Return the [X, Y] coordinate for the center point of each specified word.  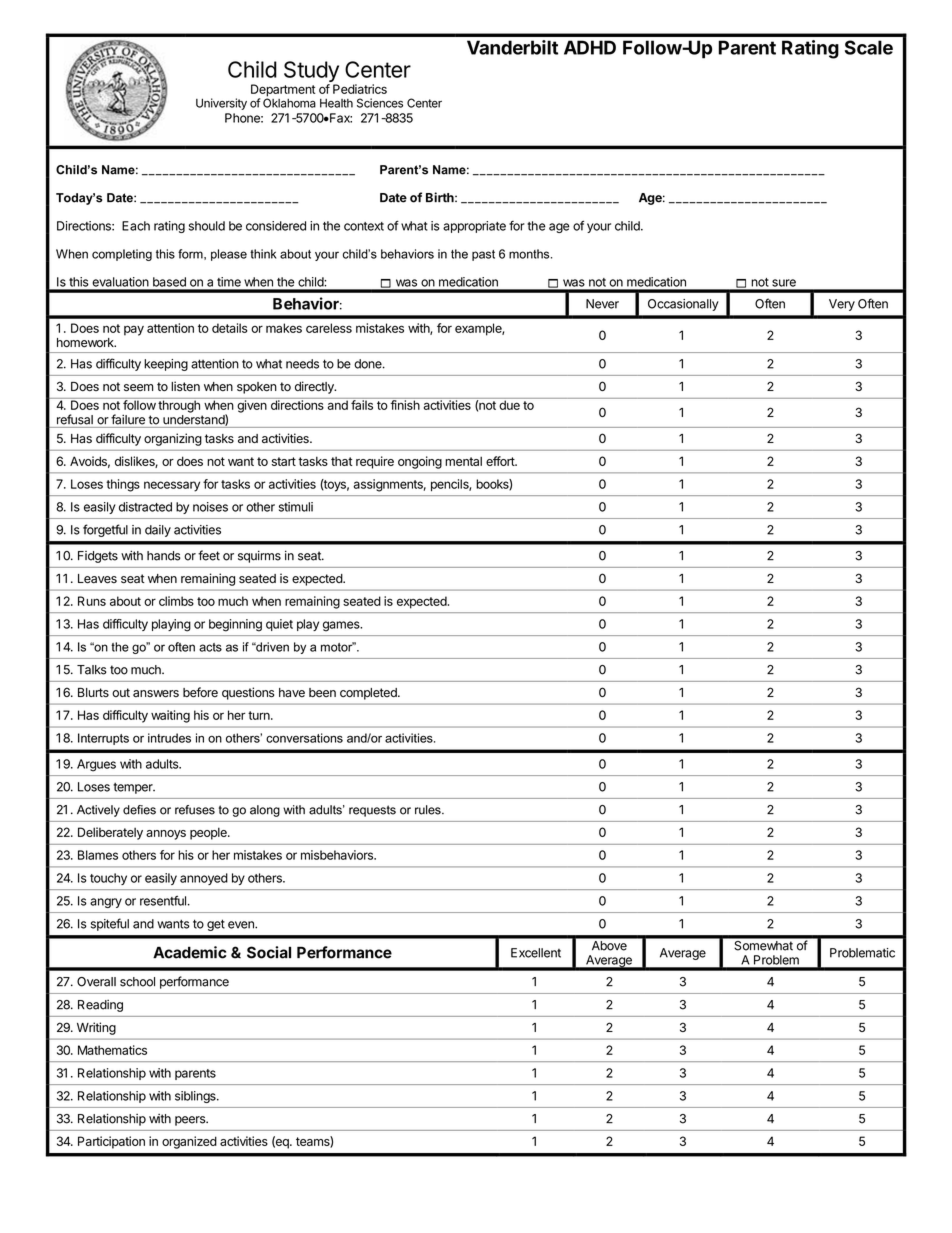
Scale [869, 47]
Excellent [536, 953]
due [509, 404]
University [221, 104]
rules [429, 810]
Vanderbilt [512, 47]
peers [191, 1121]
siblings [196, 1097]
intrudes [169, 738]
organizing [173, 439]
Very [842, 305]
